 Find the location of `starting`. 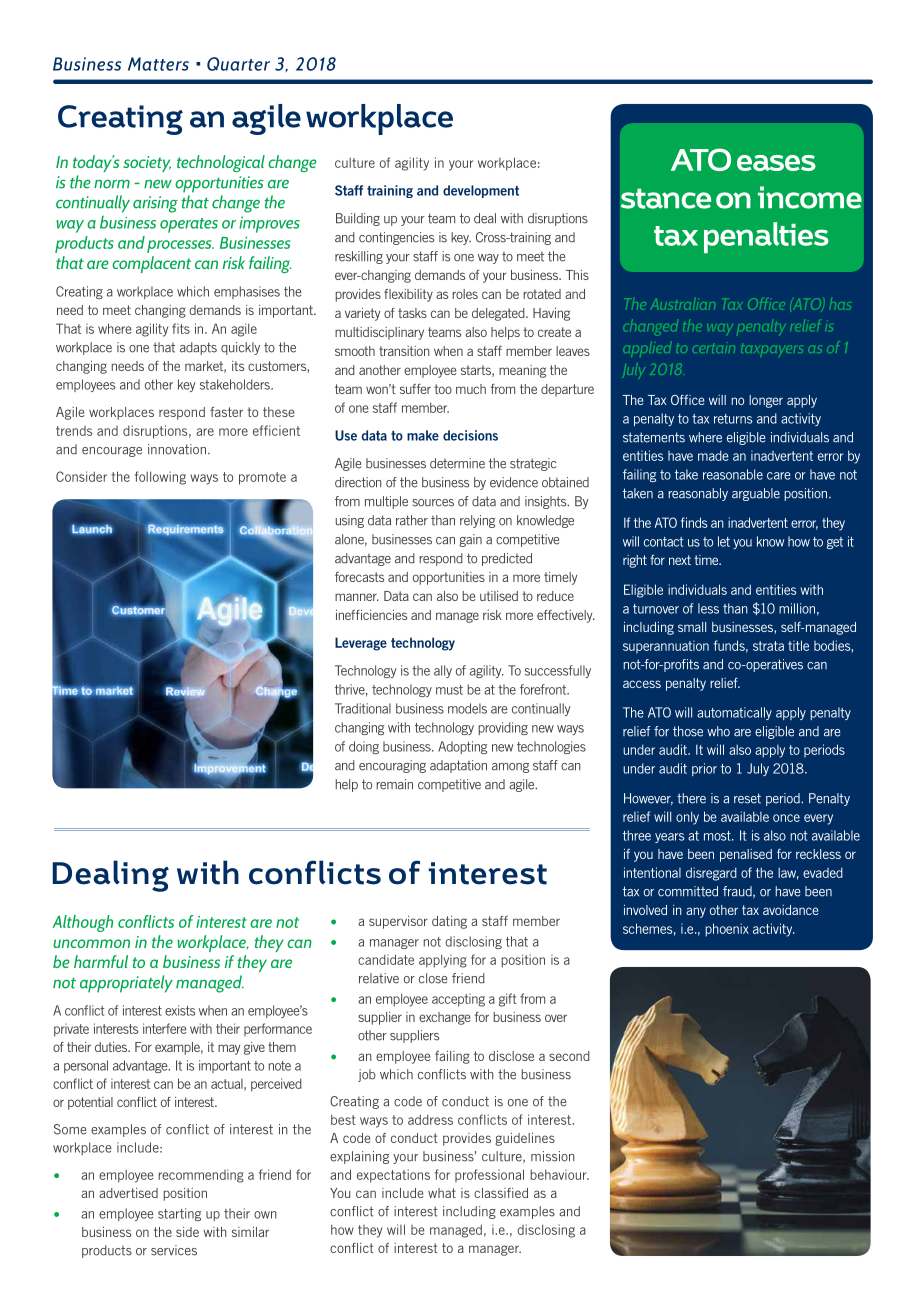

starting is located at coordinates (179, 1214).
